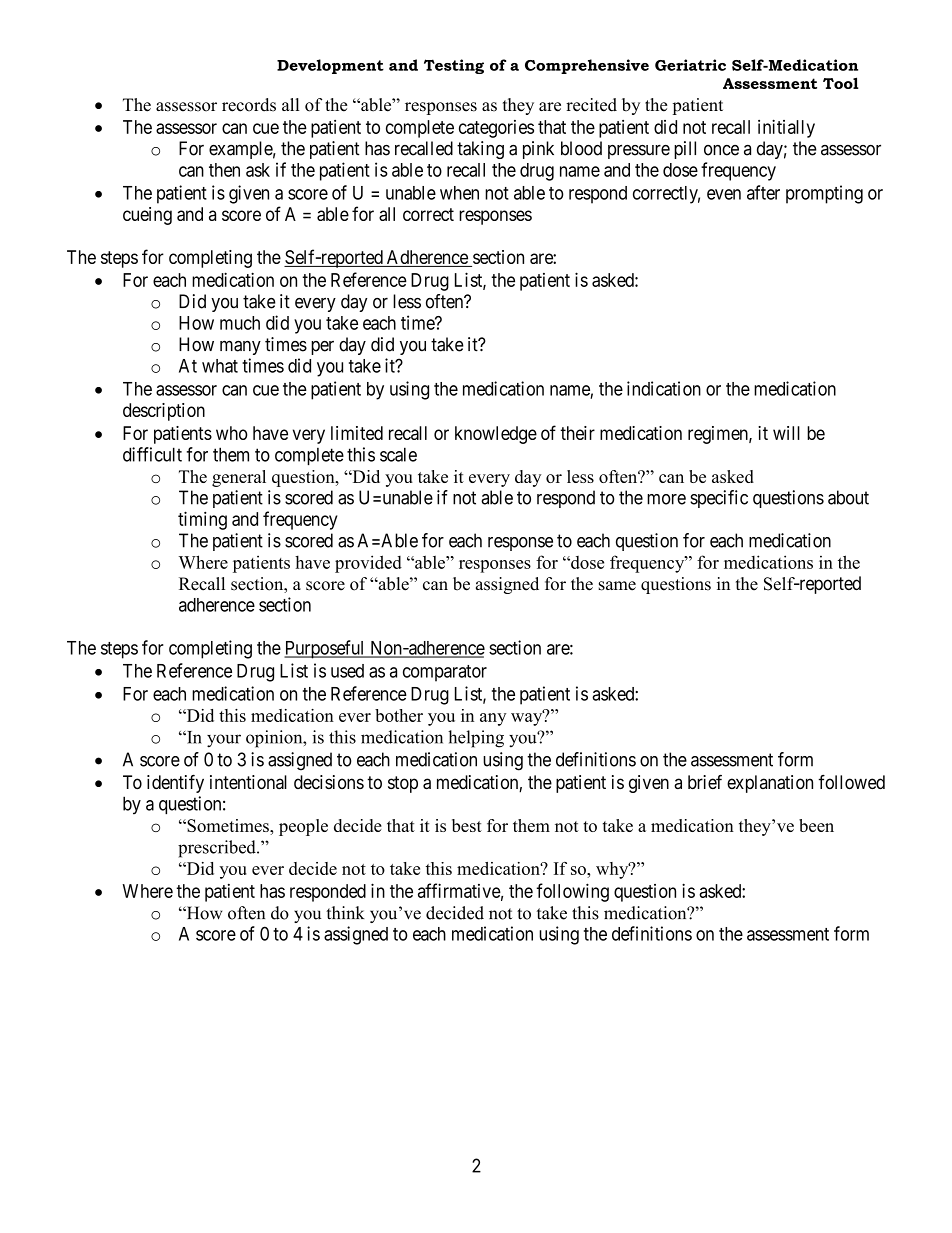 This document has height=1233, width=952. What do you see at coordinates (496, 435) in the document?
I see `knowledge` at bounding box center [496, 435].
